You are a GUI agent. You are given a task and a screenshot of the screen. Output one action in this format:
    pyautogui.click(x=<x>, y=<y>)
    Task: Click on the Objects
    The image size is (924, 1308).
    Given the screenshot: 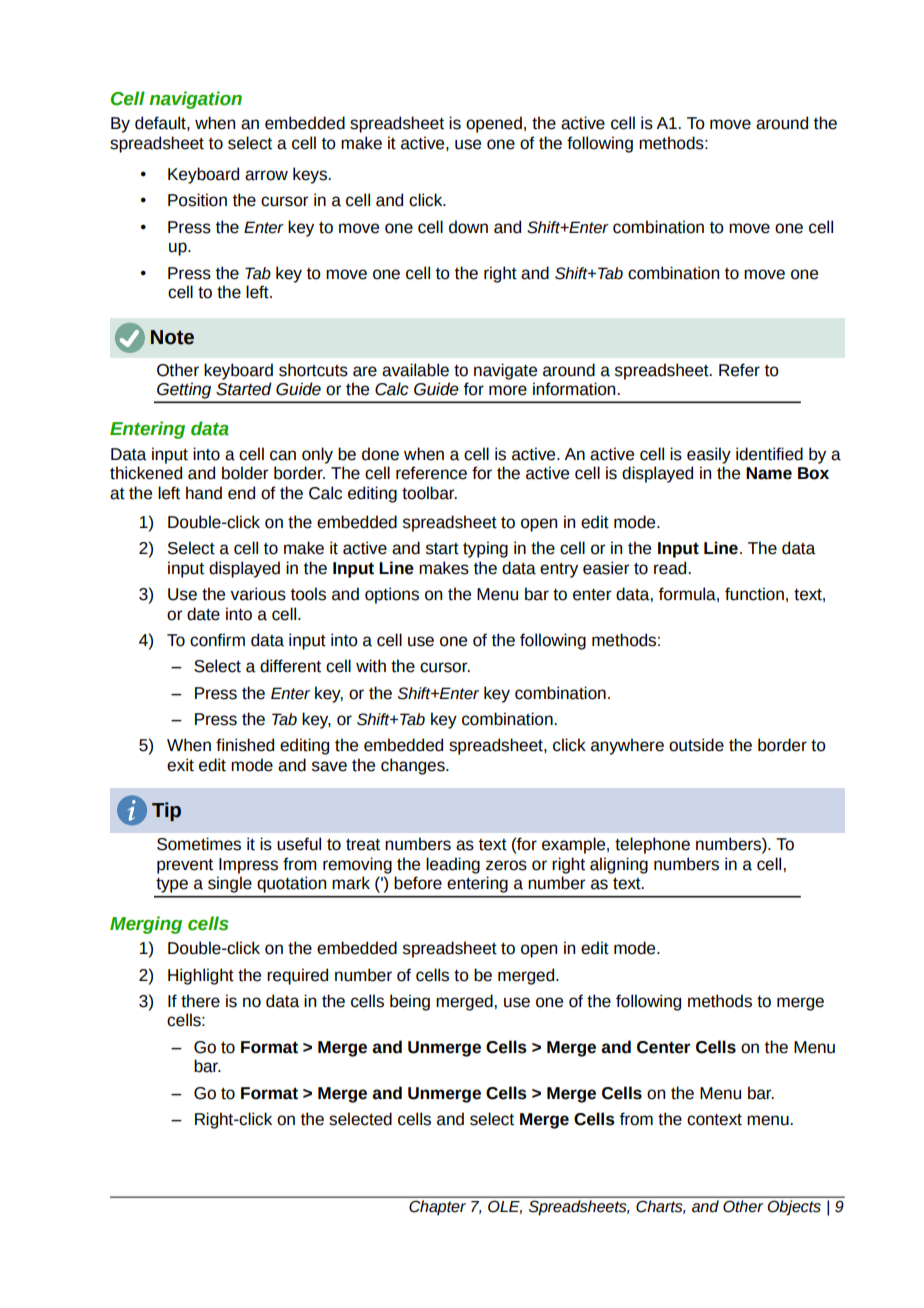 What is the action you would take?
    pyautogui.click(x=794, y=1207)
